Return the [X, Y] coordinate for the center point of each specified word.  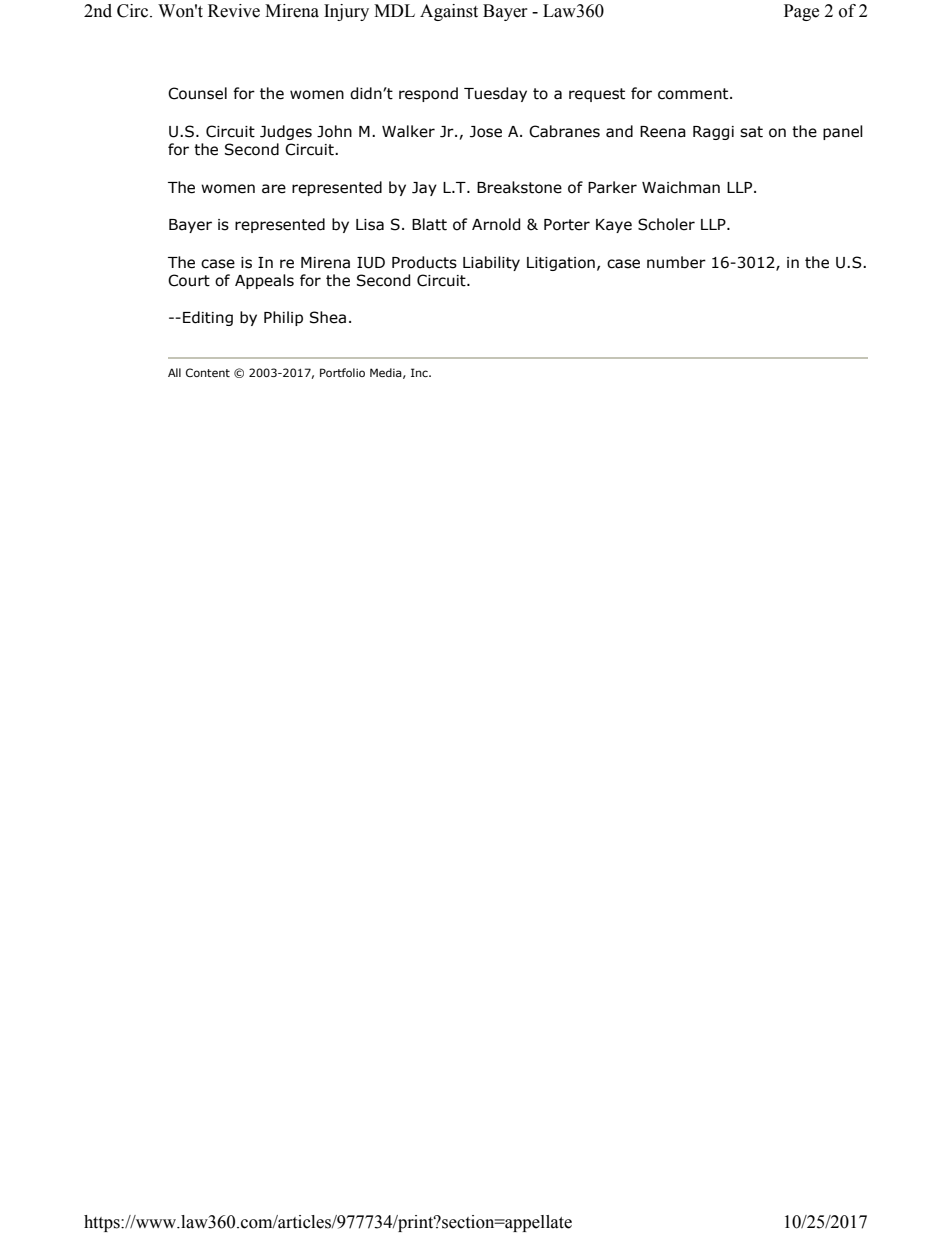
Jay [424, 189]
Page [801, 12]
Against [449, 12]
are [274, 189]
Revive [234, 11]
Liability [491, 263]
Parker [612, 187]
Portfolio [342, 372]
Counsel [197, 93]
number [676, 262]
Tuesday [495, 94]
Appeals [264, 281]
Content [208, 372]
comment [694, 94]
